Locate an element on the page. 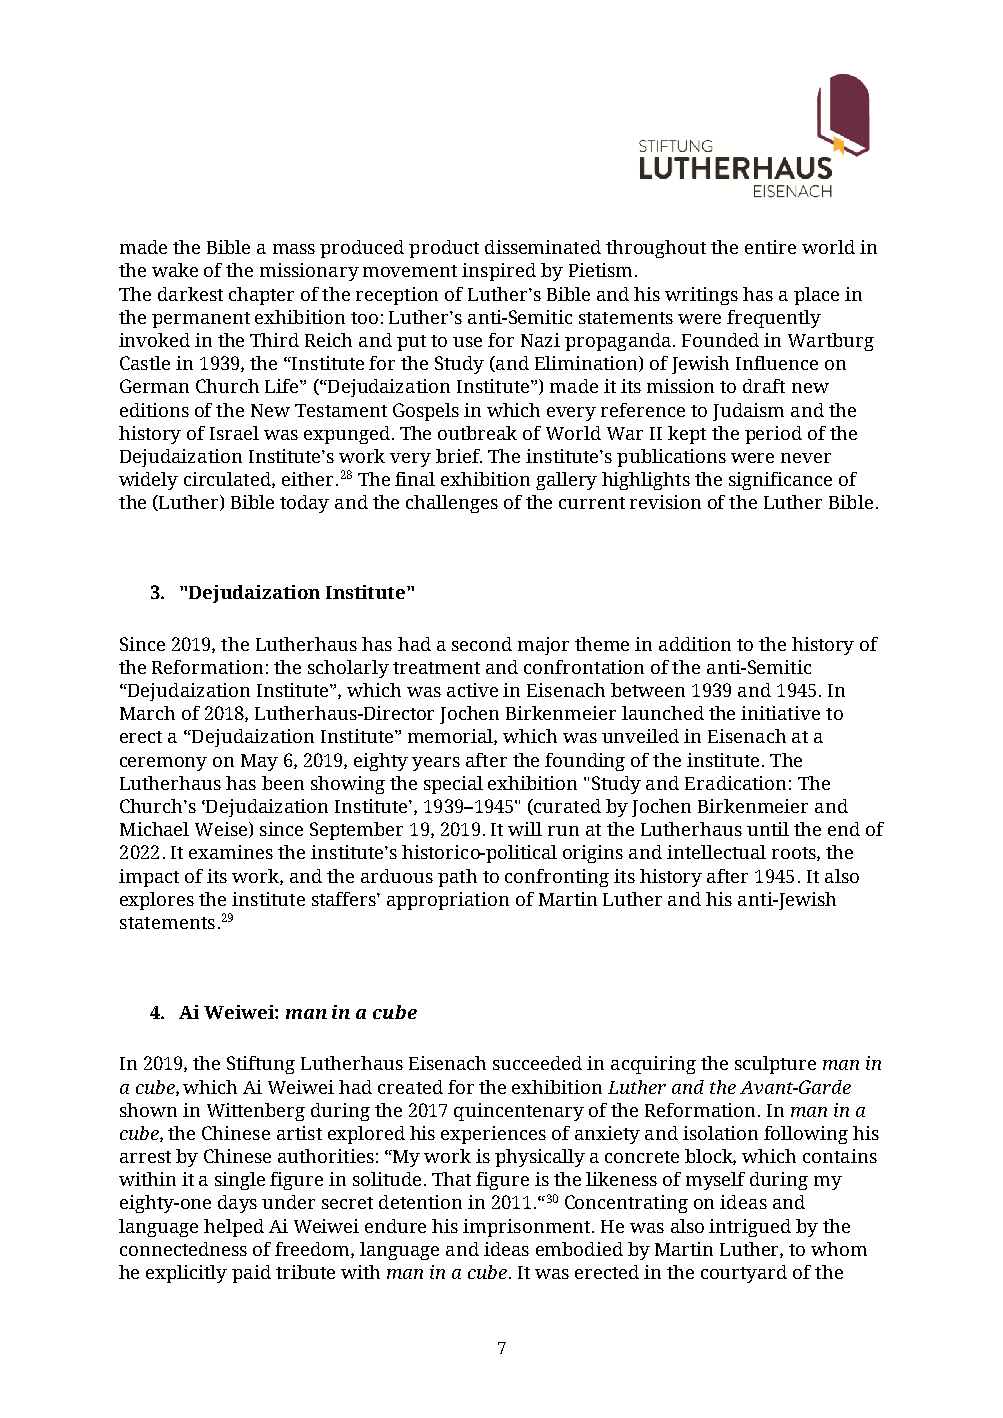 The height and width of the image is (1418, 1003). Wittenberg is located at coordinates (256, 1112).
